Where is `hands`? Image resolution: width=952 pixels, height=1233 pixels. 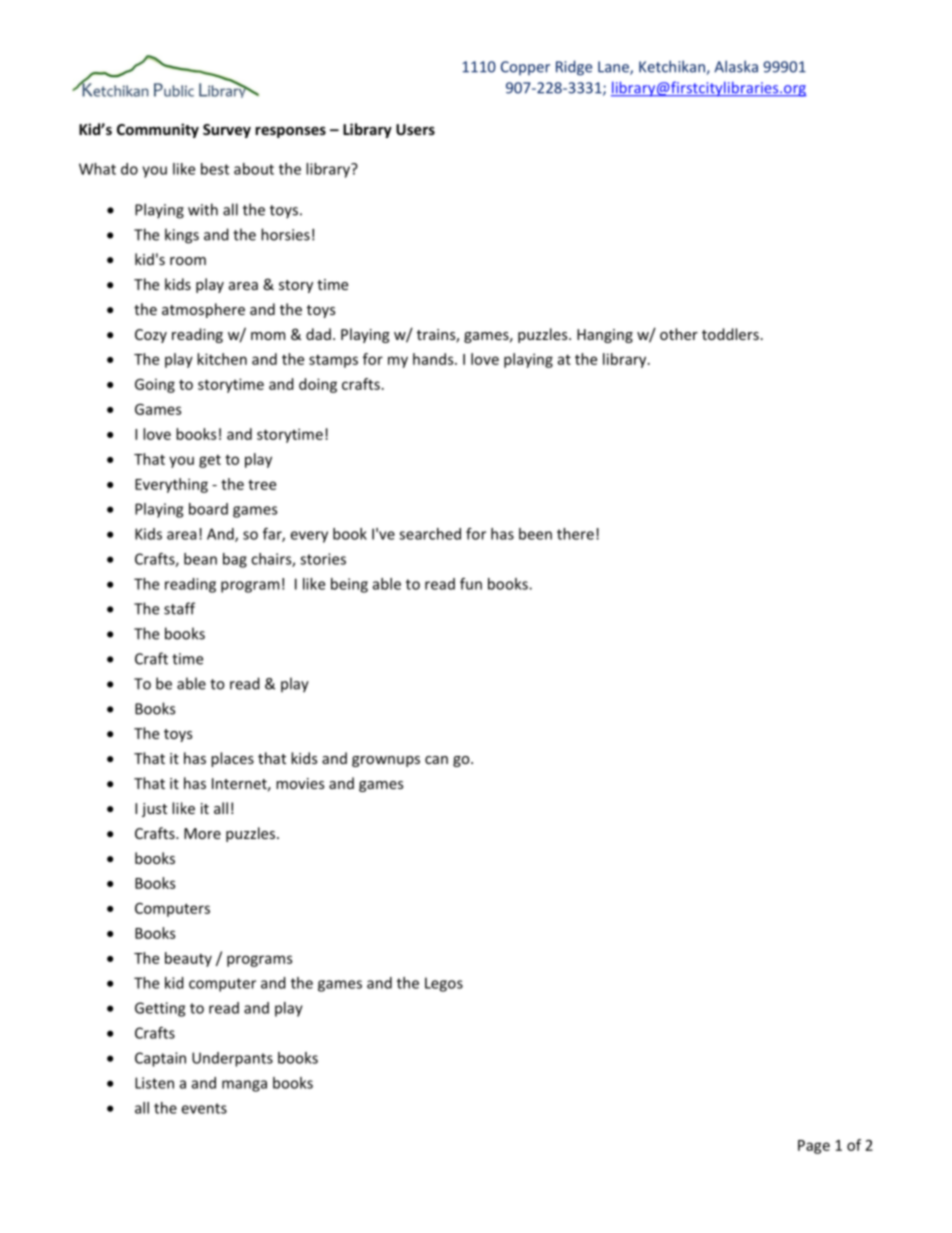 hands is located at coordinates (434, 359).
